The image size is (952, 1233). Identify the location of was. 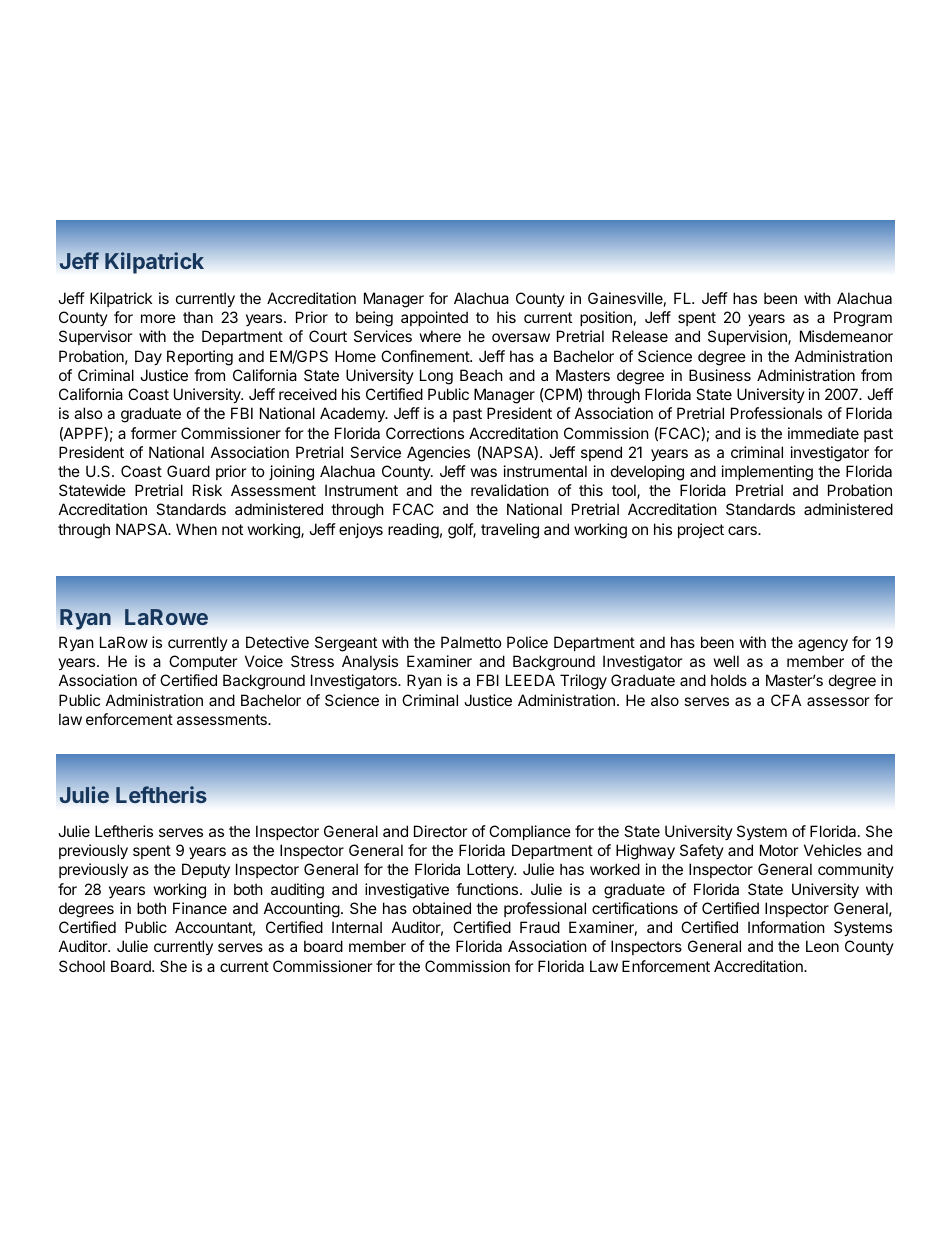
(484, 472).
